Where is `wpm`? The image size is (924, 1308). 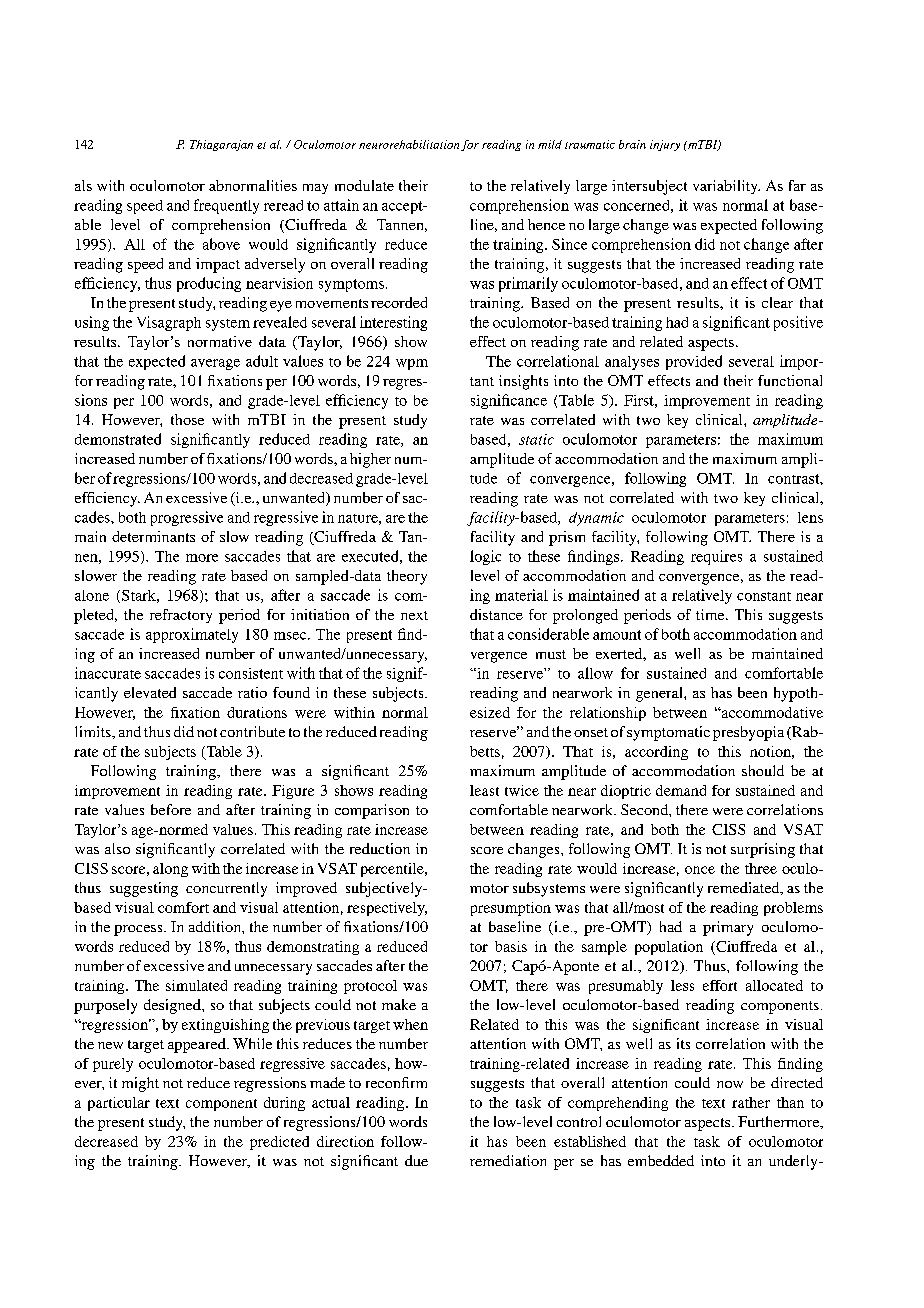 wpm is located at coordinates (412, 364).
